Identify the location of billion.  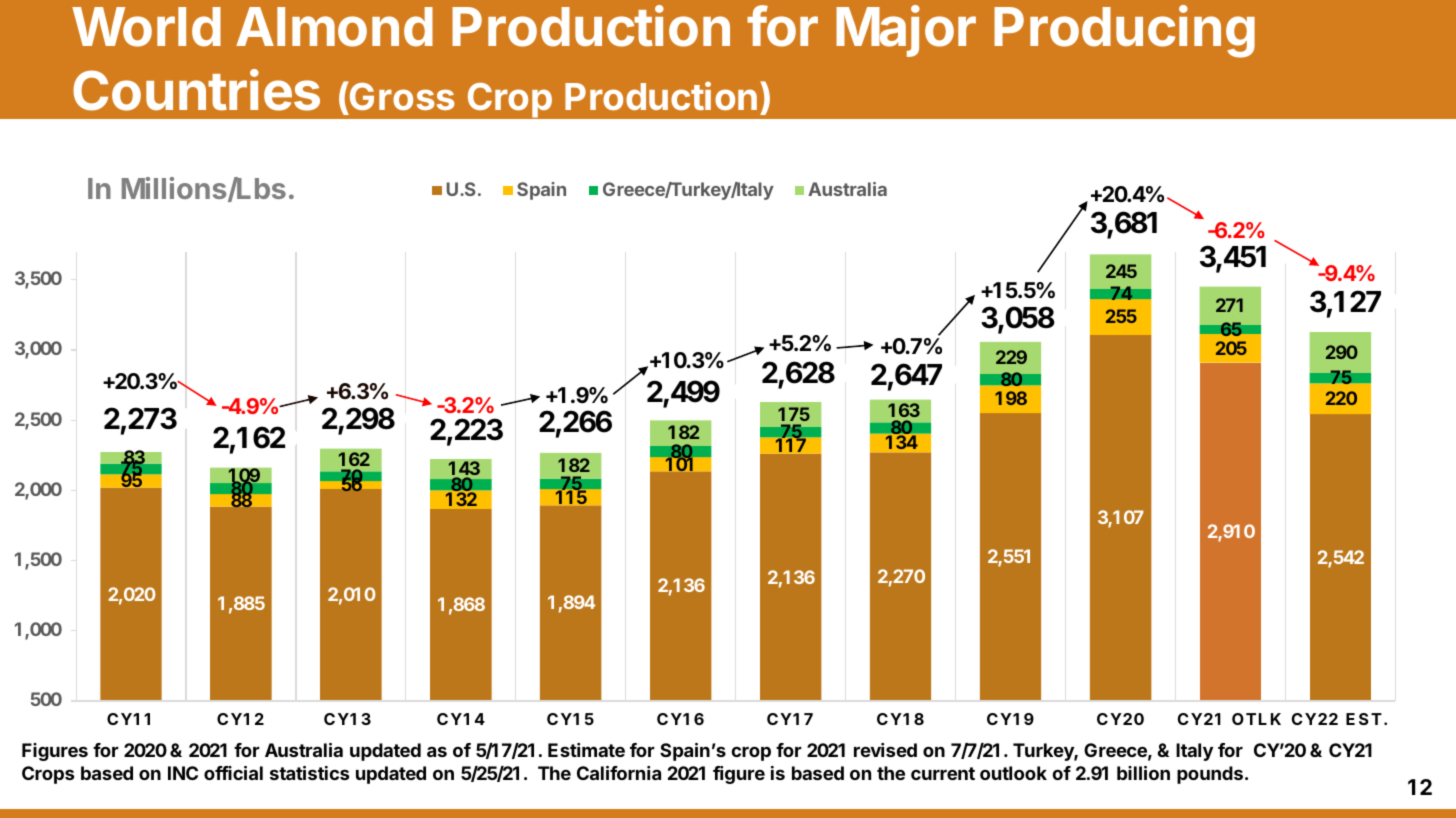
(1143, 773).
